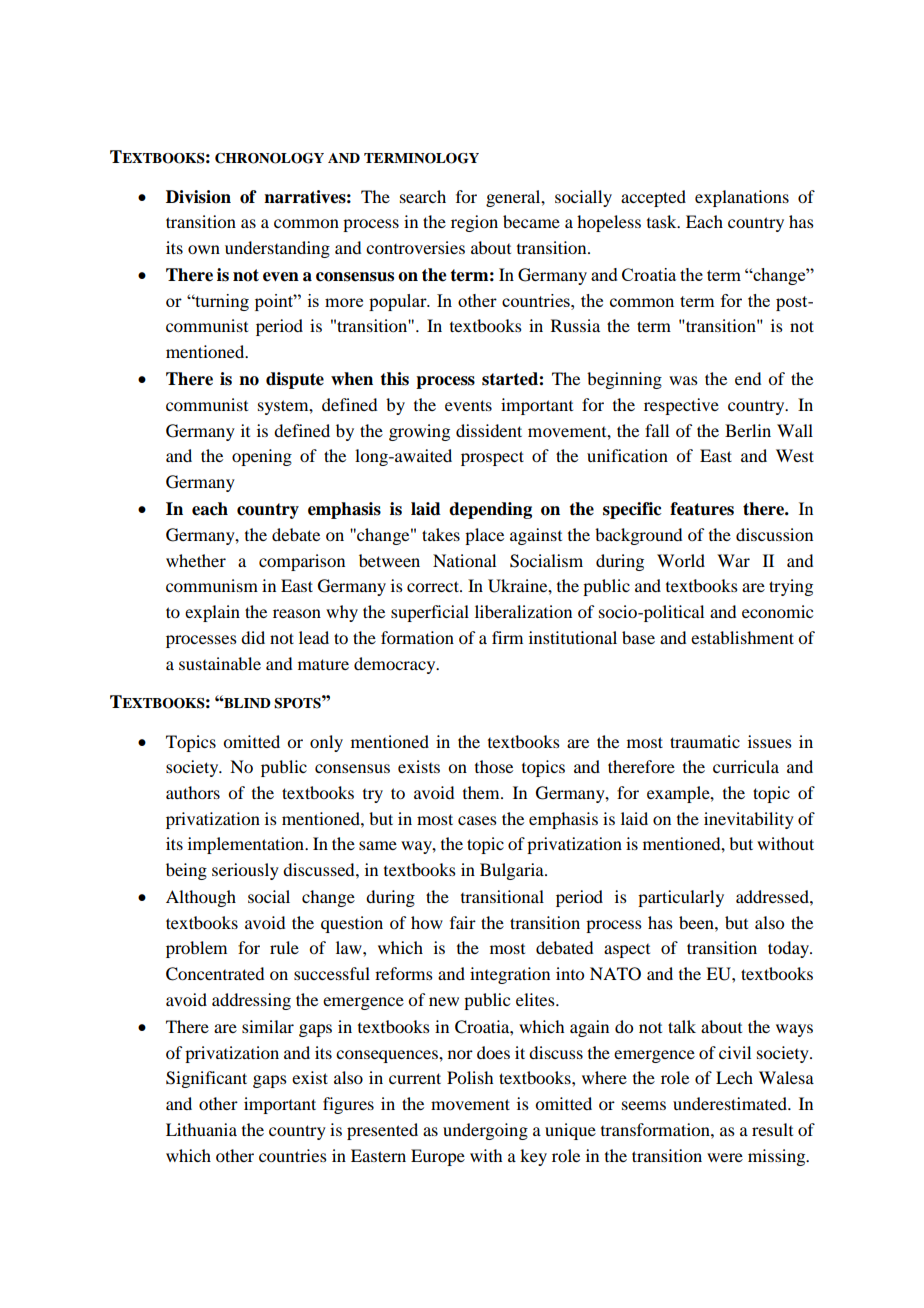  I want to click on explanations, so click(742, 198).
